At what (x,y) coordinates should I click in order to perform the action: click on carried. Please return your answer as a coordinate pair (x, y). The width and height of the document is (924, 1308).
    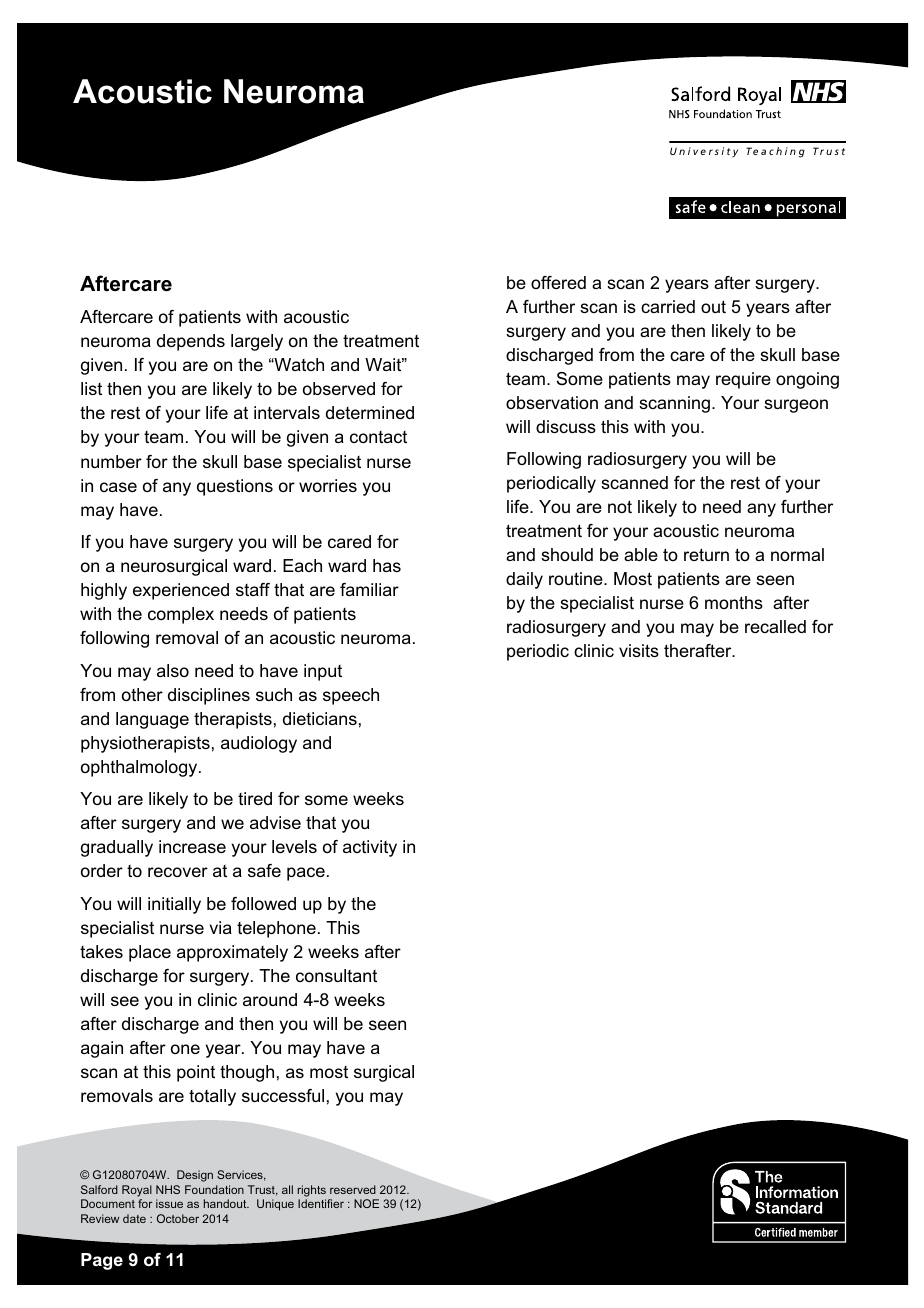
    Looking at the image, I should click on (668, 306).
